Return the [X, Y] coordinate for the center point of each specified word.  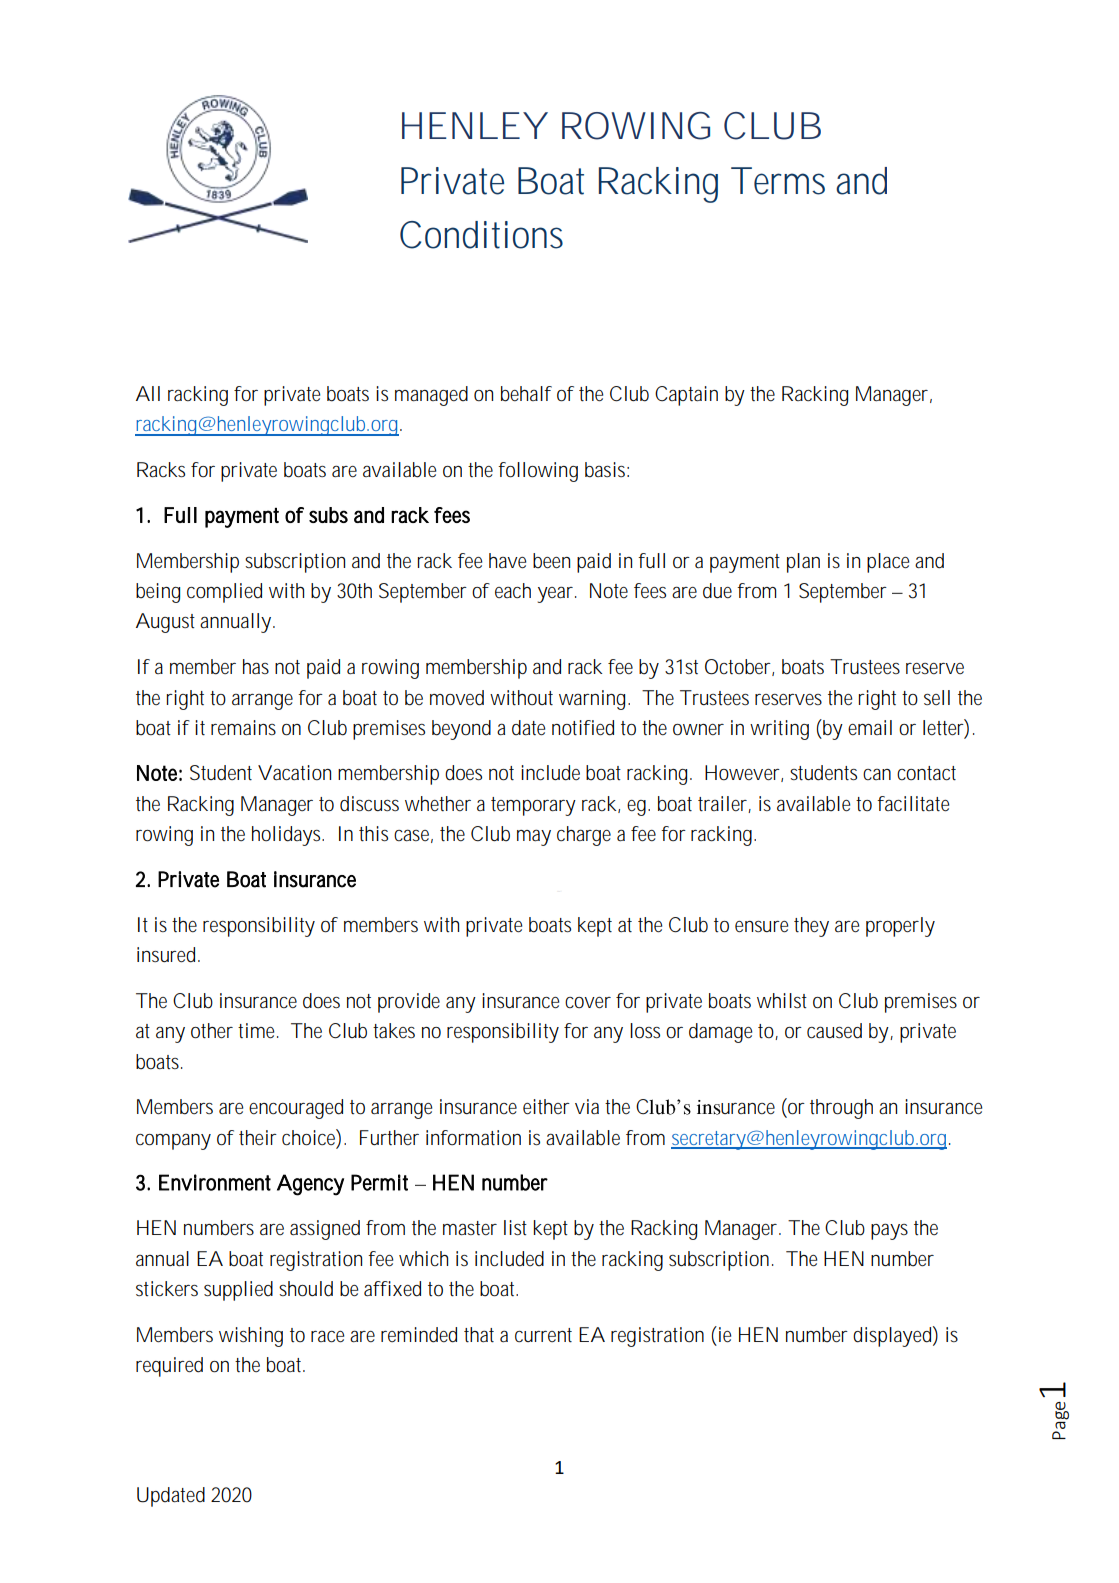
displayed [892, 1337]
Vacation [294, 773]
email [870, 727]
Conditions [481, 235]
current [543, 1335]
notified [583, 728]
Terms [778, 181]
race [327, 1337]
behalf [526, 394]
